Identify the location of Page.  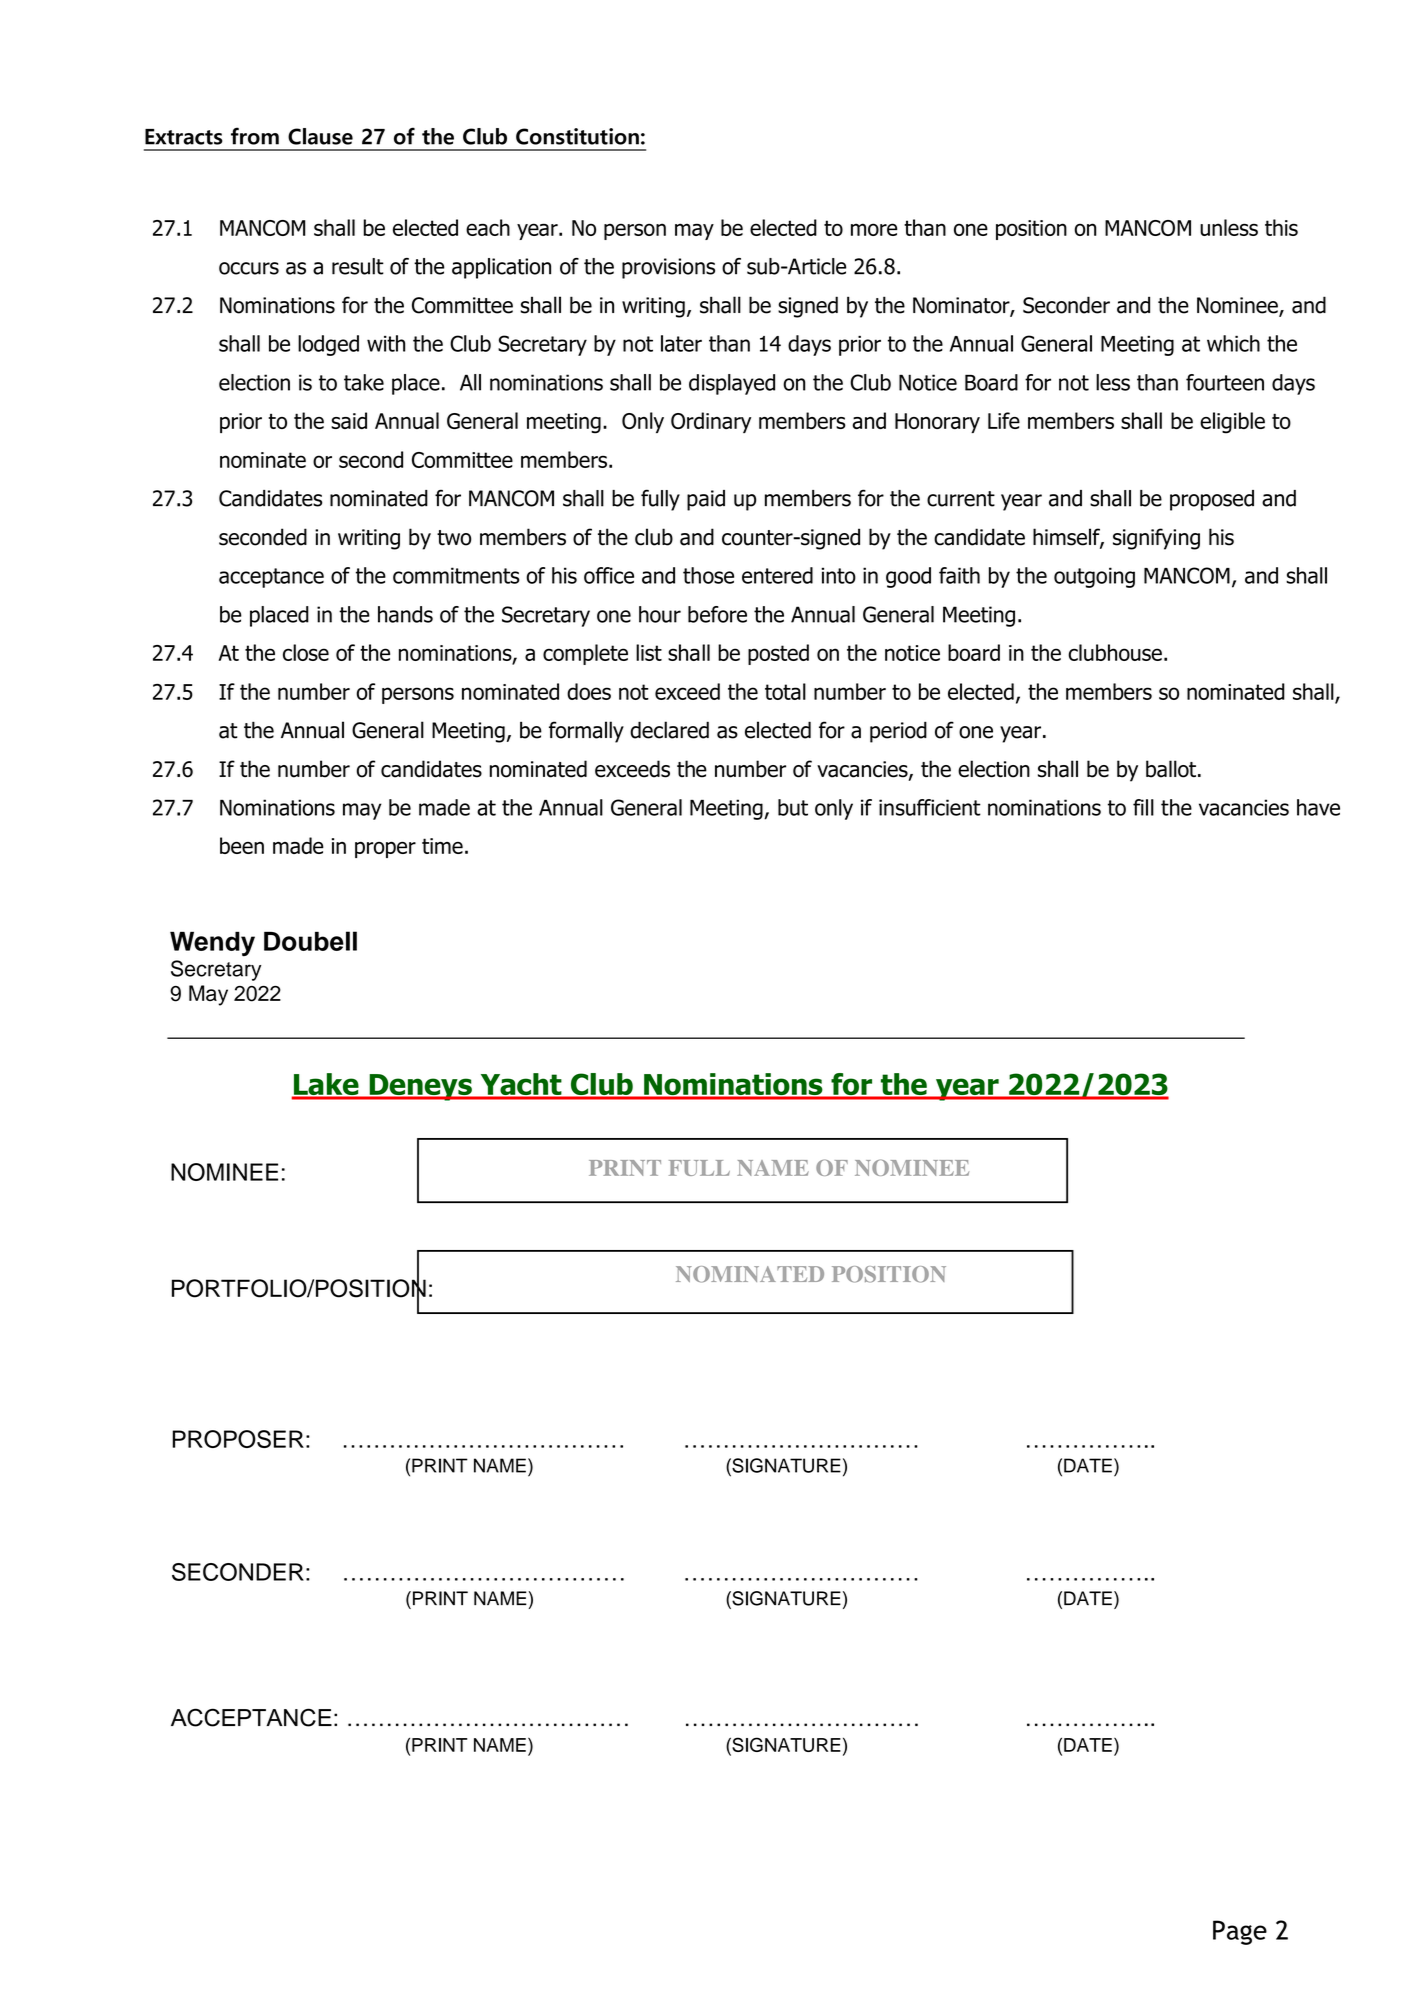
(1240, 1932).
